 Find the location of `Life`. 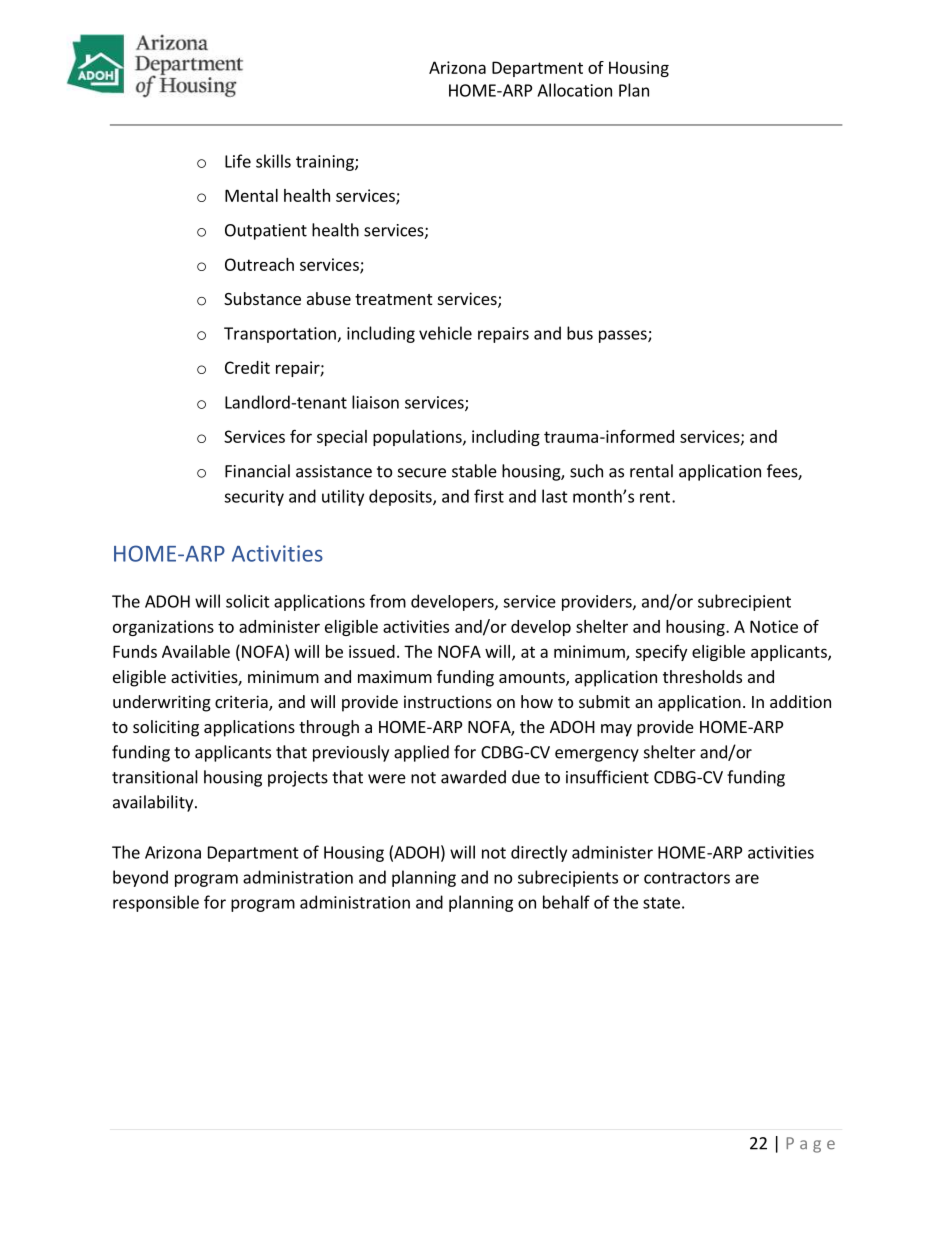

Life is located at coordinates (238, 161).
